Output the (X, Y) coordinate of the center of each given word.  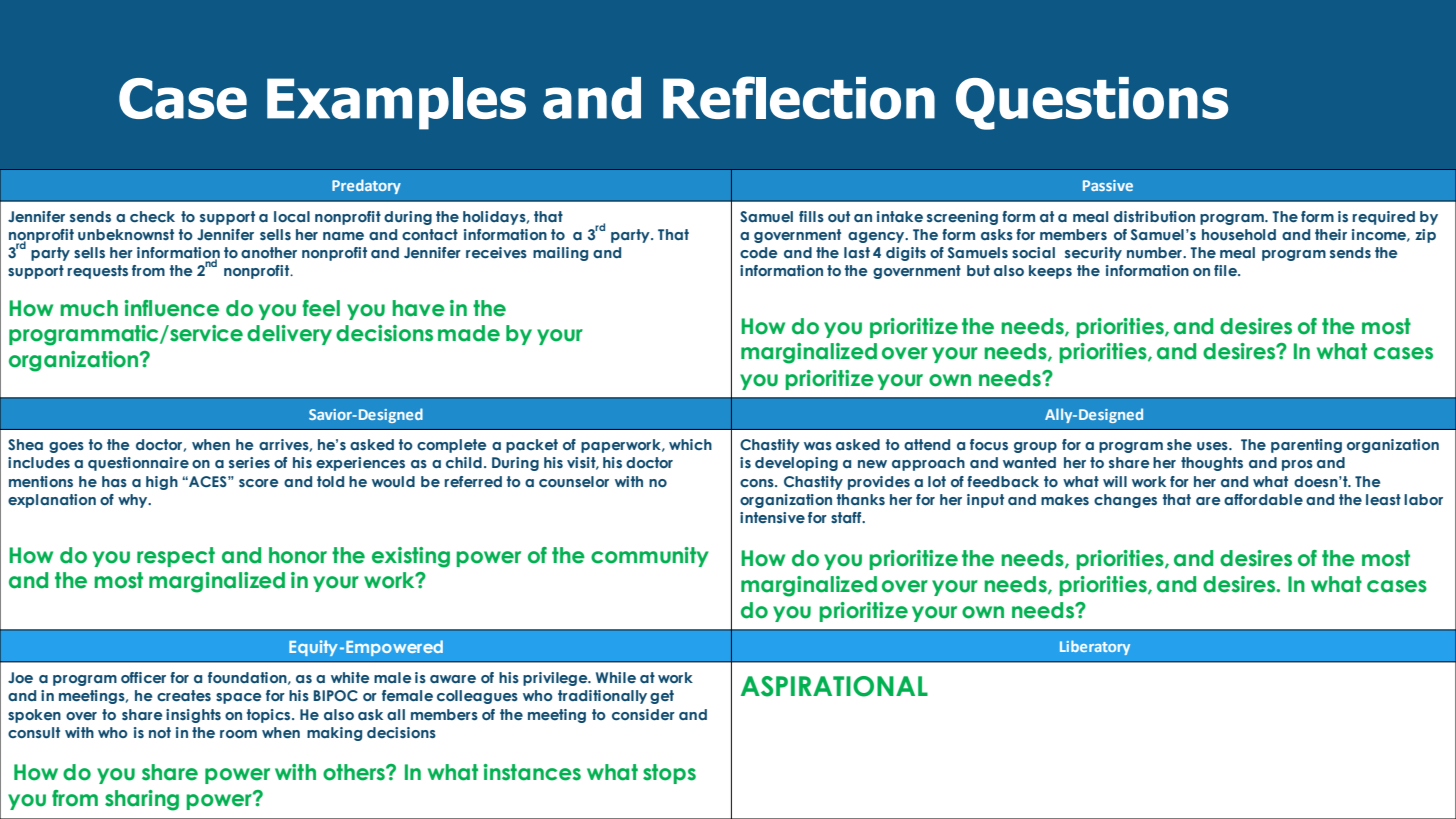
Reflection (799, 98)
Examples (396, 103)
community (650, 557)
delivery (289, 335)
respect (176, 557)
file (1227, 270)
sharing (142, 800)
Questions (1092, 103)
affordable (1263, 499)
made (469, 333)
